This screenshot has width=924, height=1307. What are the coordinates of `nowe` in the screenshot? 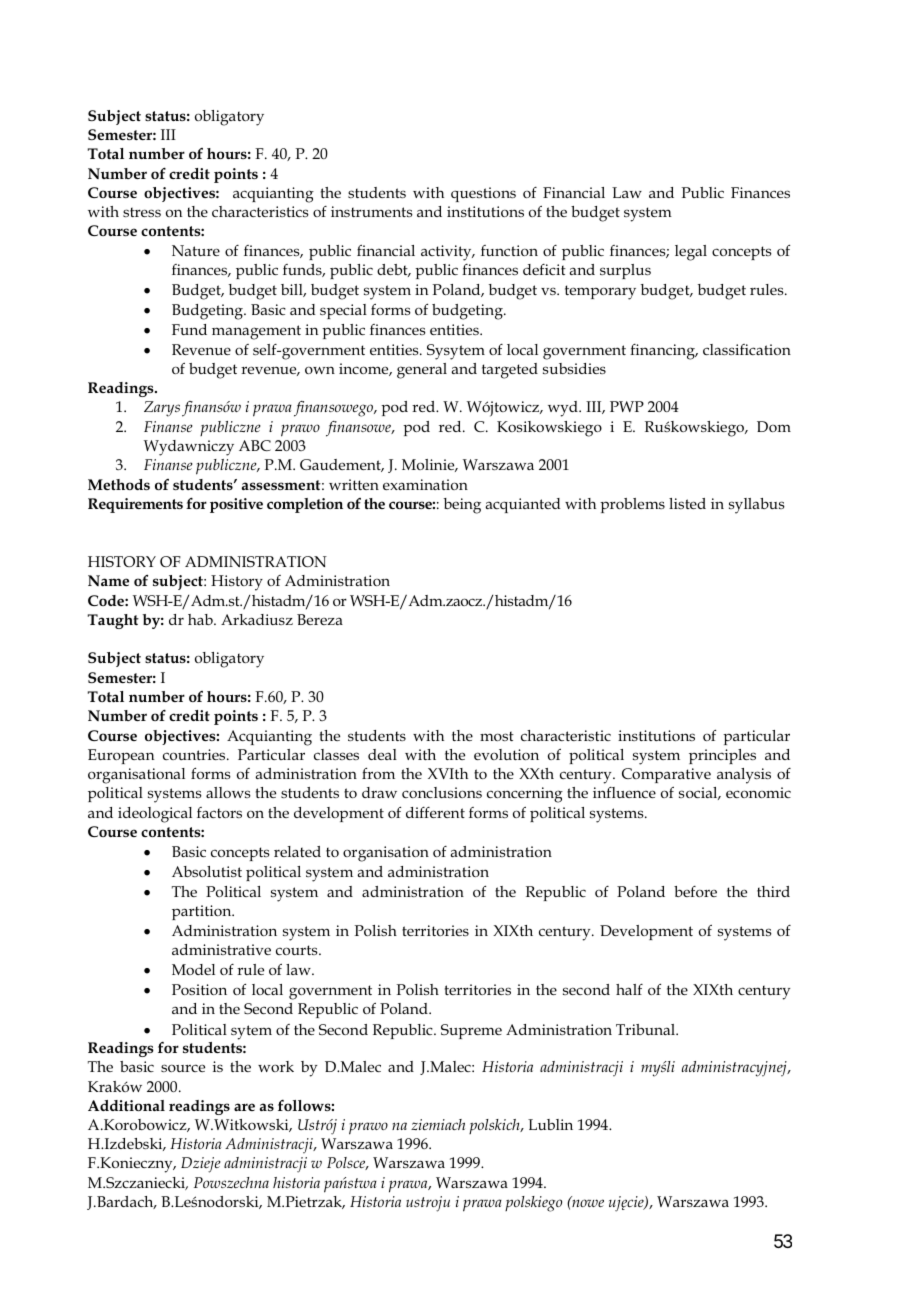 It's located at (587, 1202).
